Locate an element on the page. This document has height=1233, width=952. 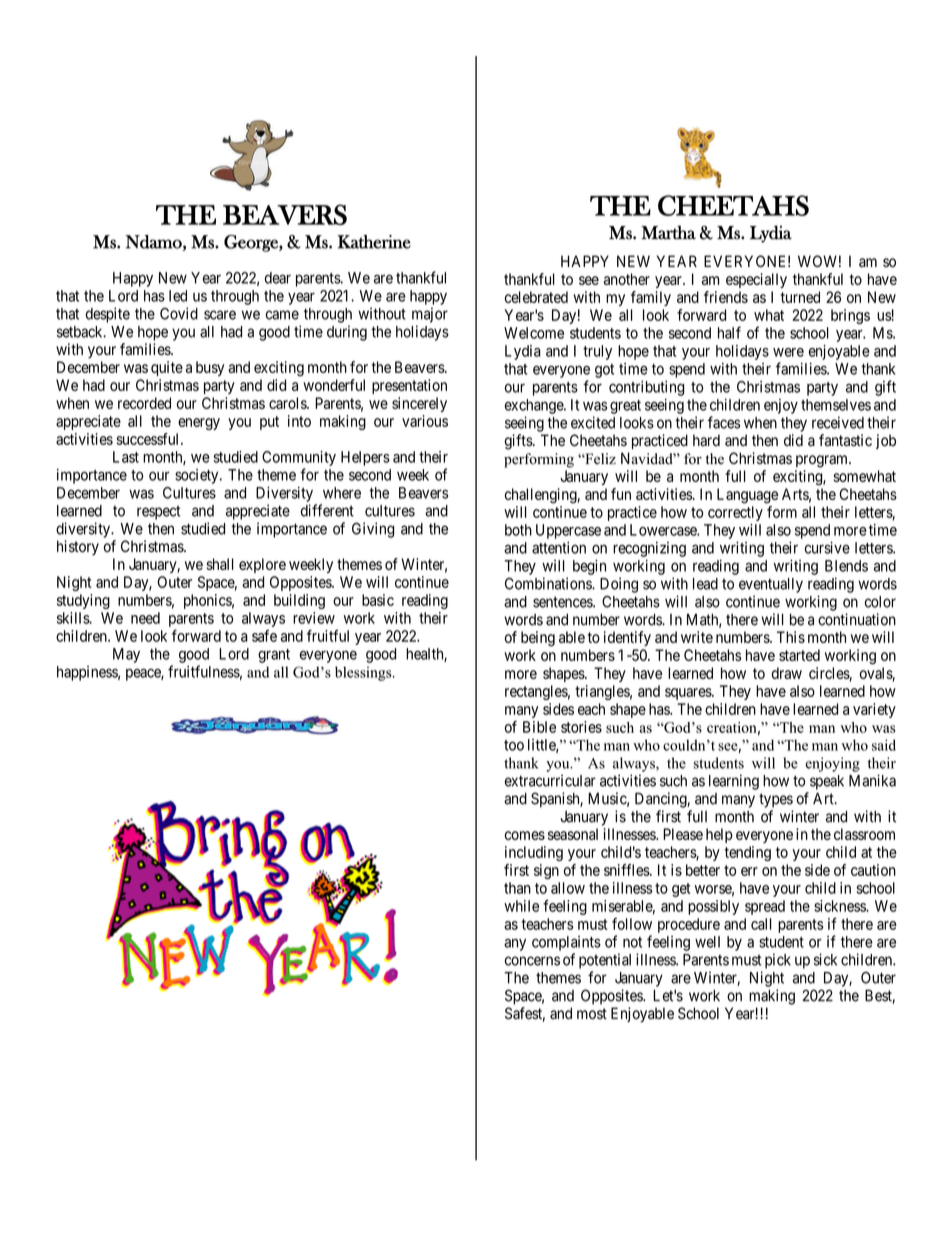
concerns is located at coordinates (532, 961).
